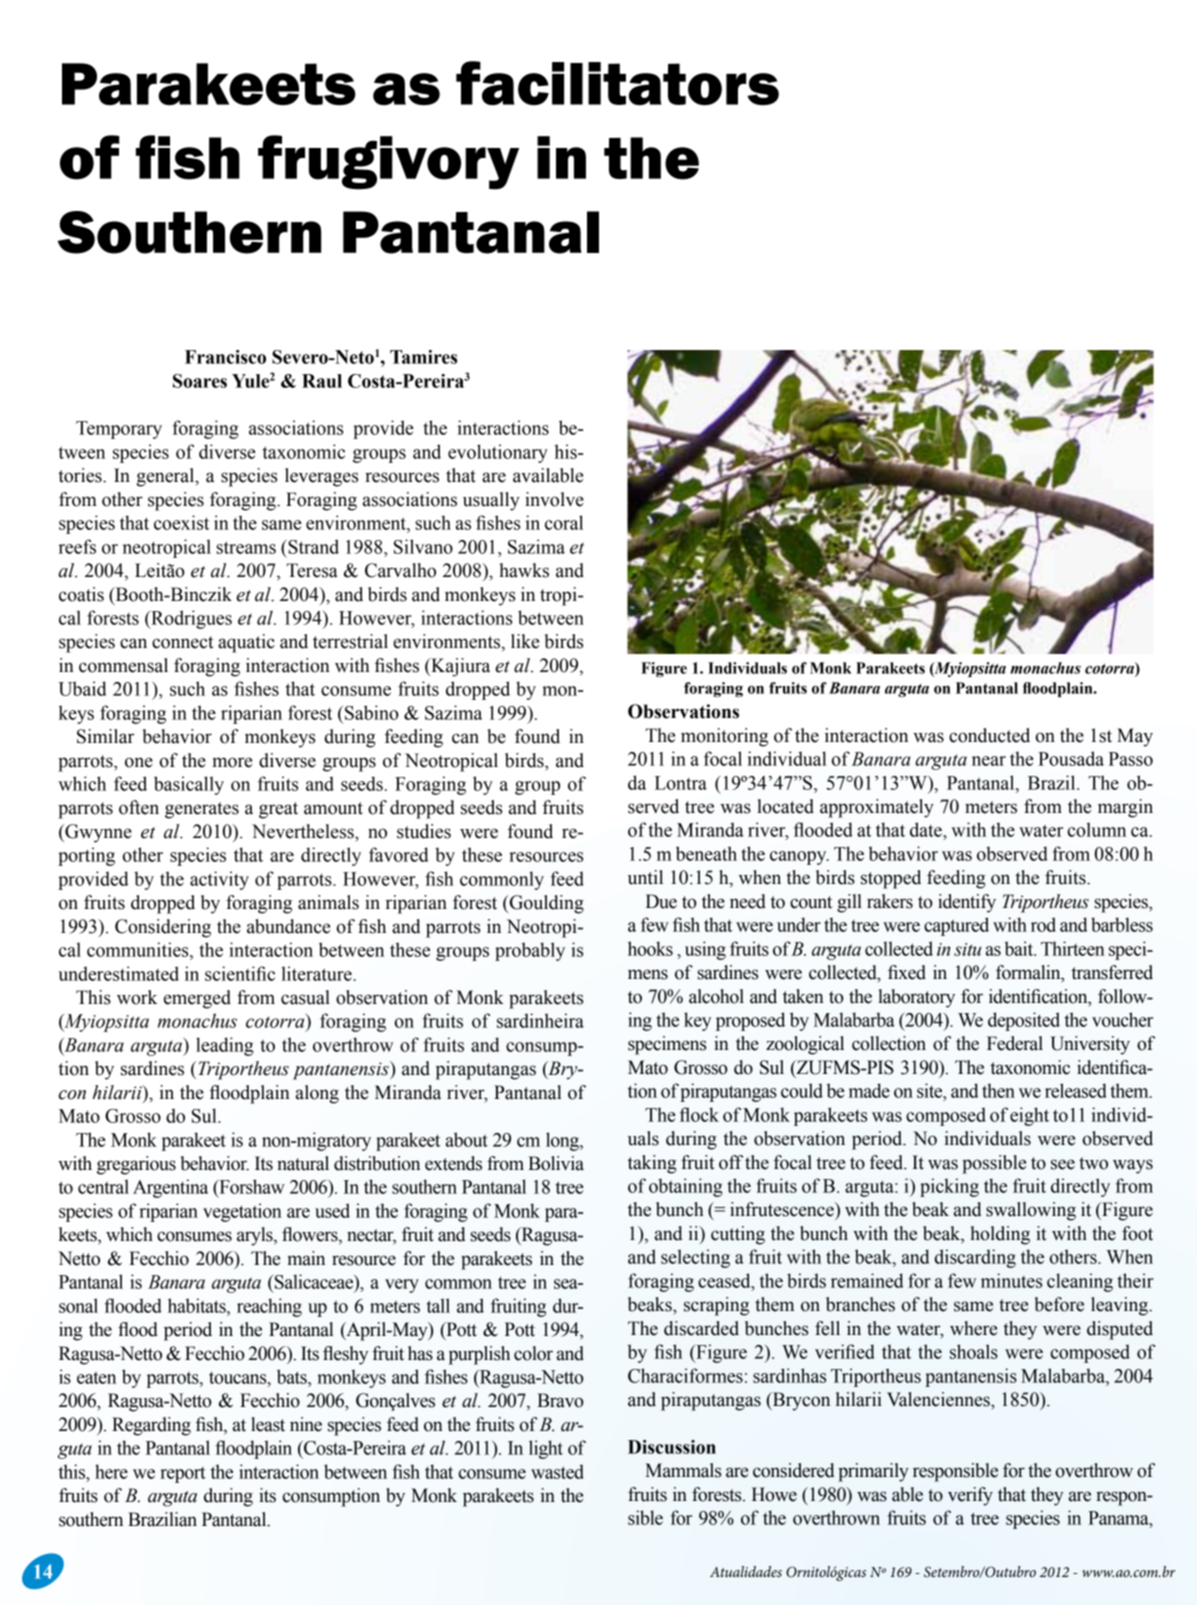 Image resolution: width=1197 pixels, height=1605 pixels. What do you see at coordinates (189, 785) in the screenshot?
I see `basically` at bounding box center [189, 785].
